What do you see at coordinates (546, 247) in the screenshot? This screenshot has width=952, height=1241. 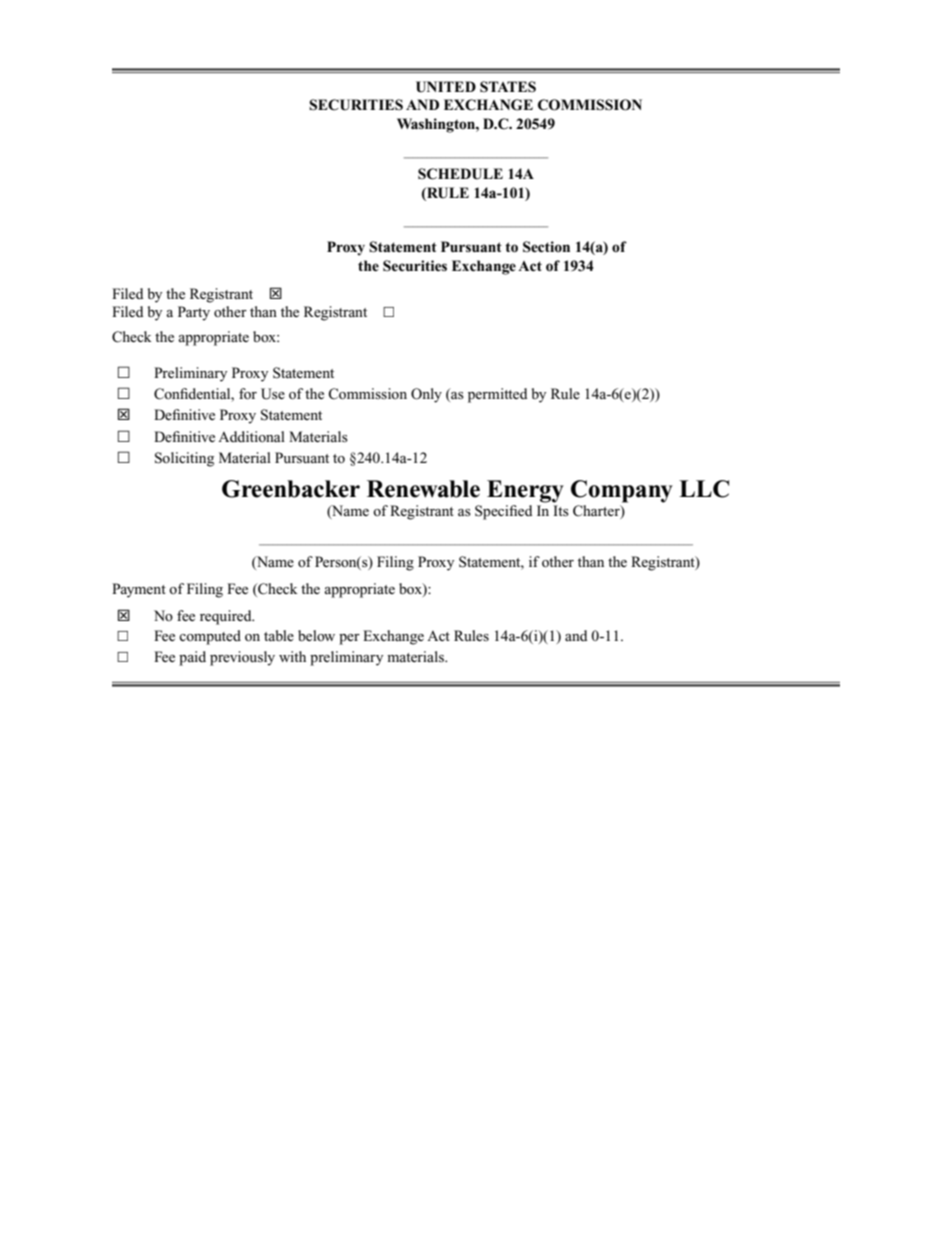 I see `Section` at bounding box center [546, 247].
